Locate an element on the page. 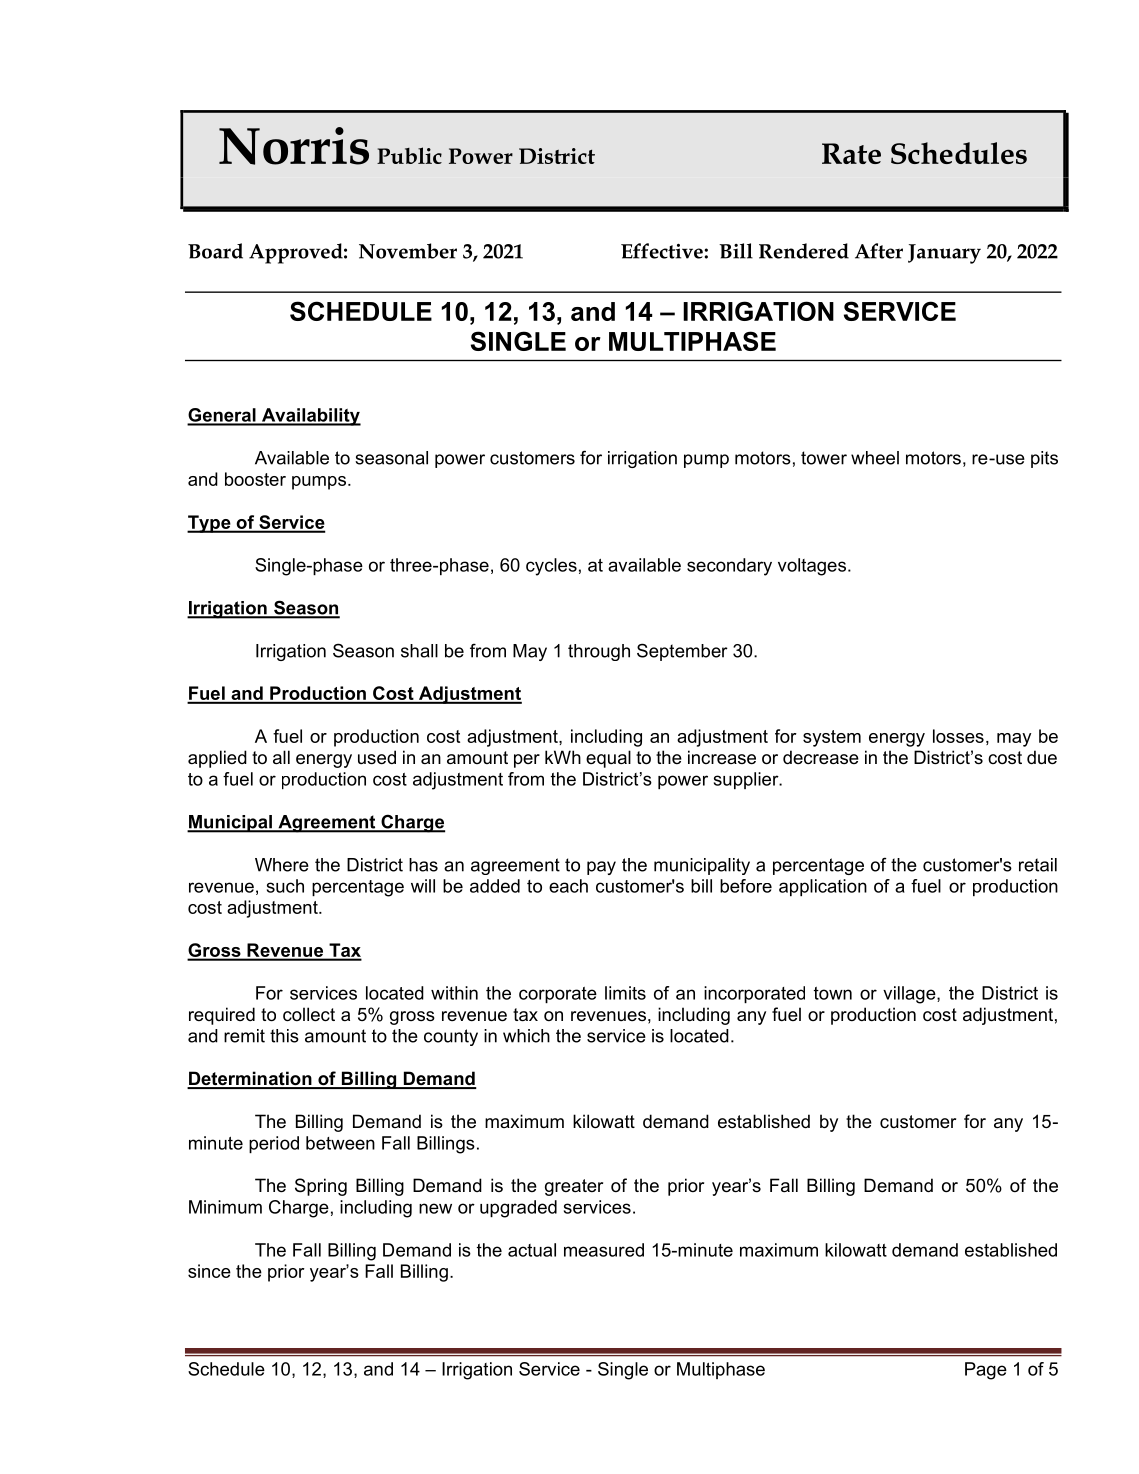  measured is located at coordinates (604, 1250).
